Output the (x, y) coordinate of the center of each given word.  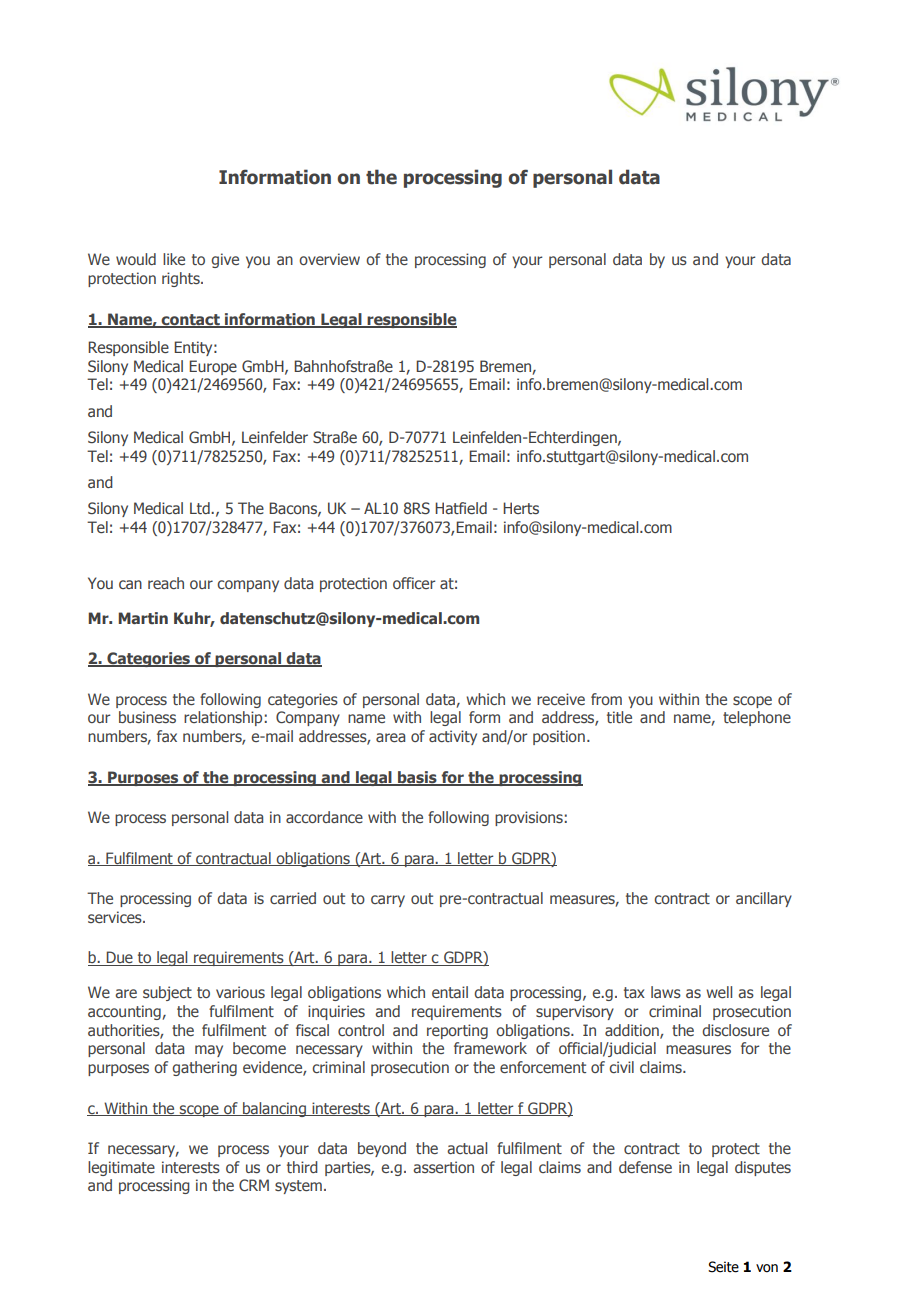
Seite (723, 1267)
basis (417, 778)
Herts (521, 508)
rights (182, 279)
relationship (224, 718)
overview (329, 259)
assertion (443, 1167)
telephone (757, 718)
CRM (254, 1185)
